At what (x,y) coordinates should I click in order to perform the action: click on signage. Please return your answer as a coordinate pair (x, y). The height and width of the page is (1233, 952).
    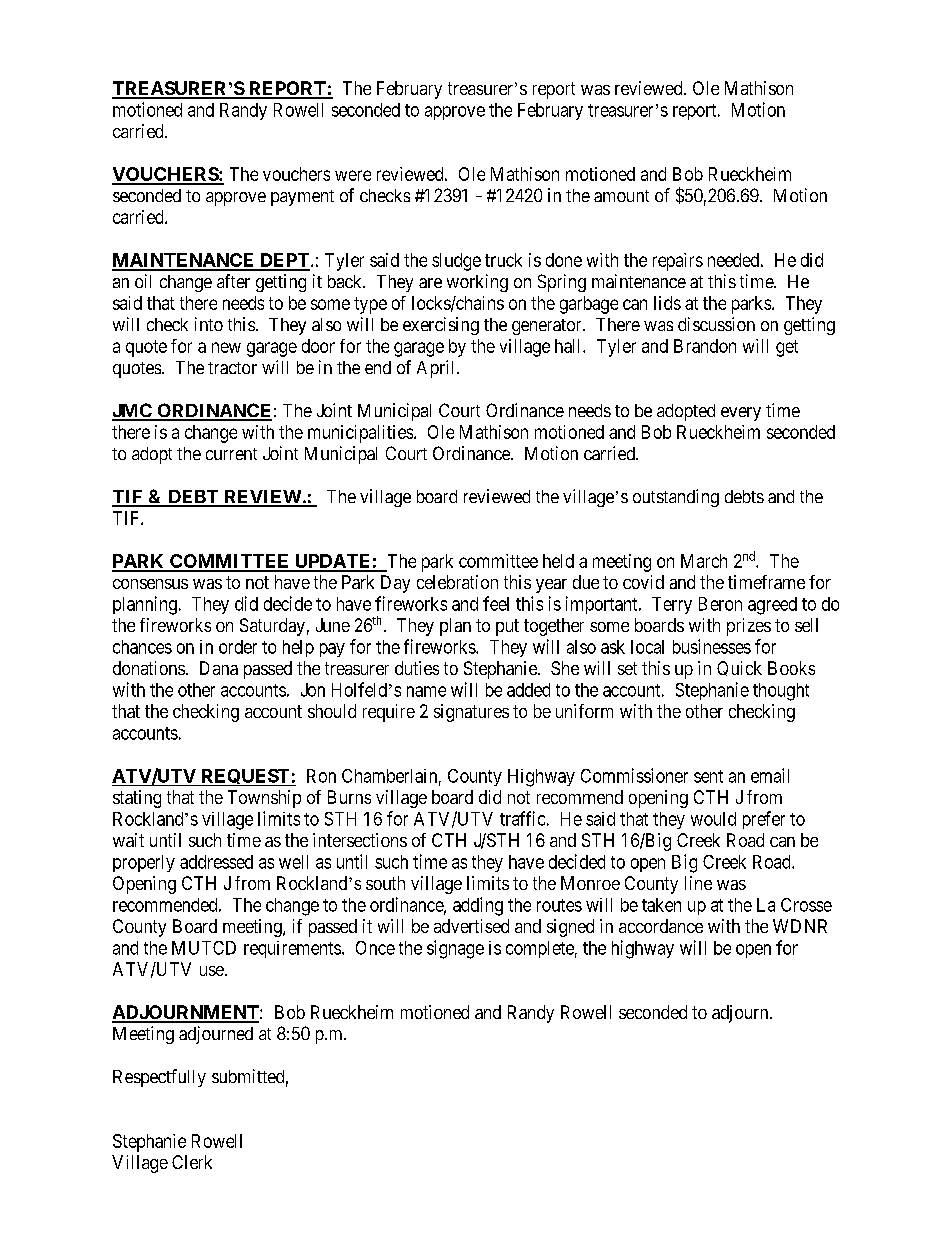
    Looking at the image, I should click on (455, 949).
